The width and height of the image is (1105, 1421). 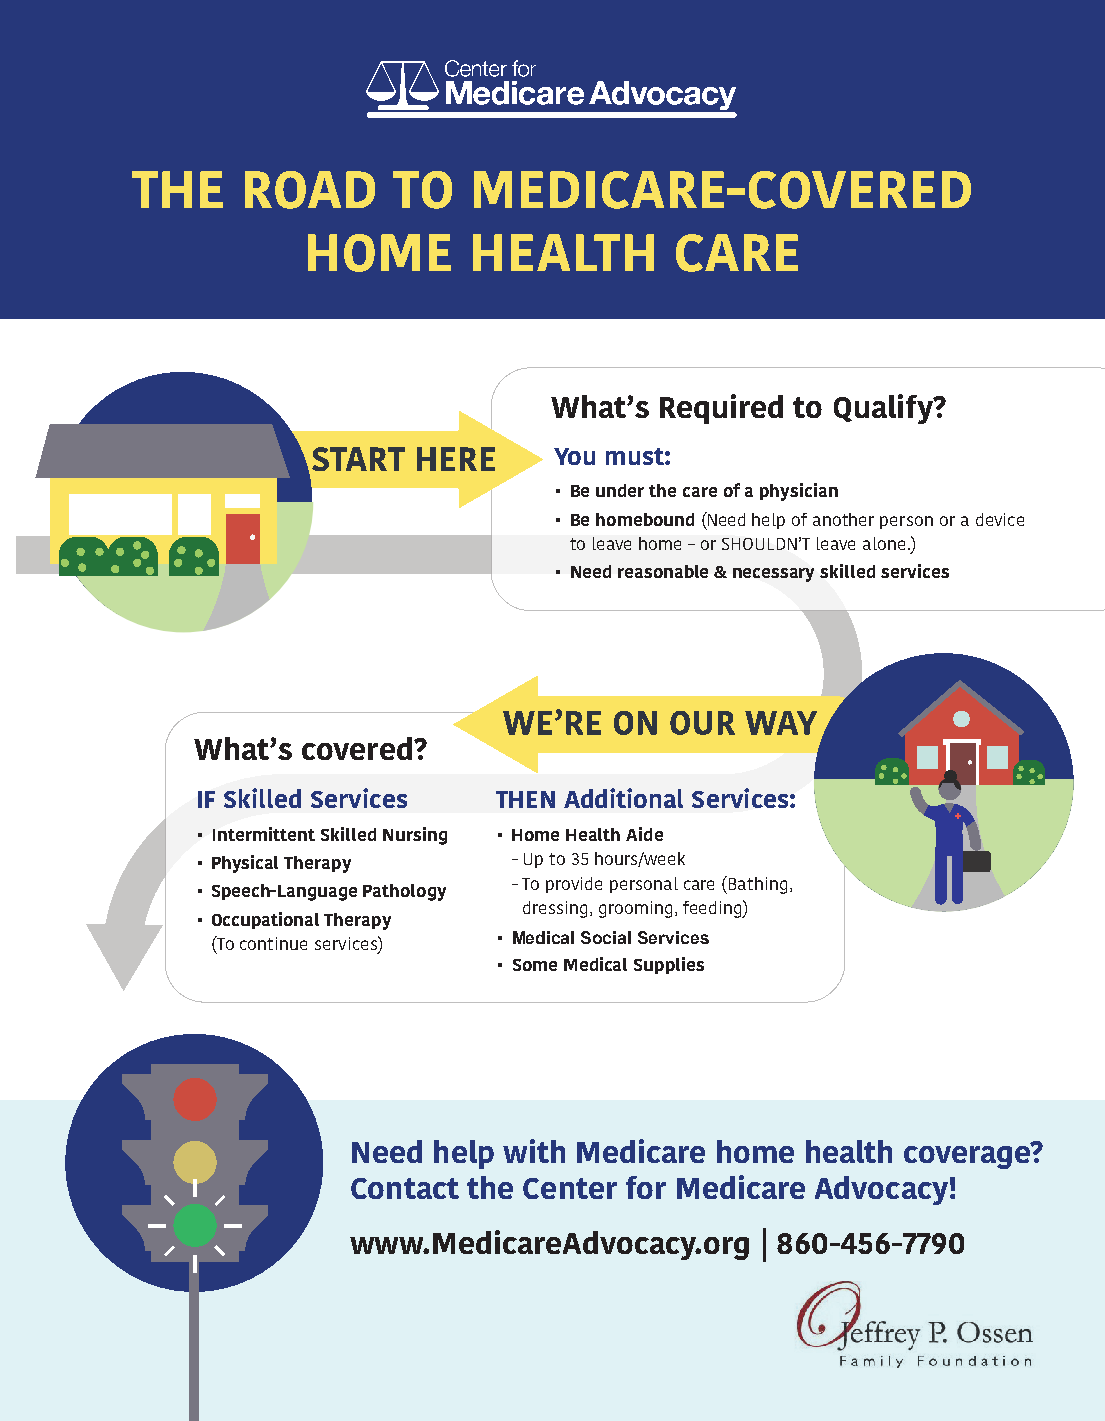 What do you see at coordinates (721, 409) in the image?
I see `Required` at bounding box center [721, 409].
